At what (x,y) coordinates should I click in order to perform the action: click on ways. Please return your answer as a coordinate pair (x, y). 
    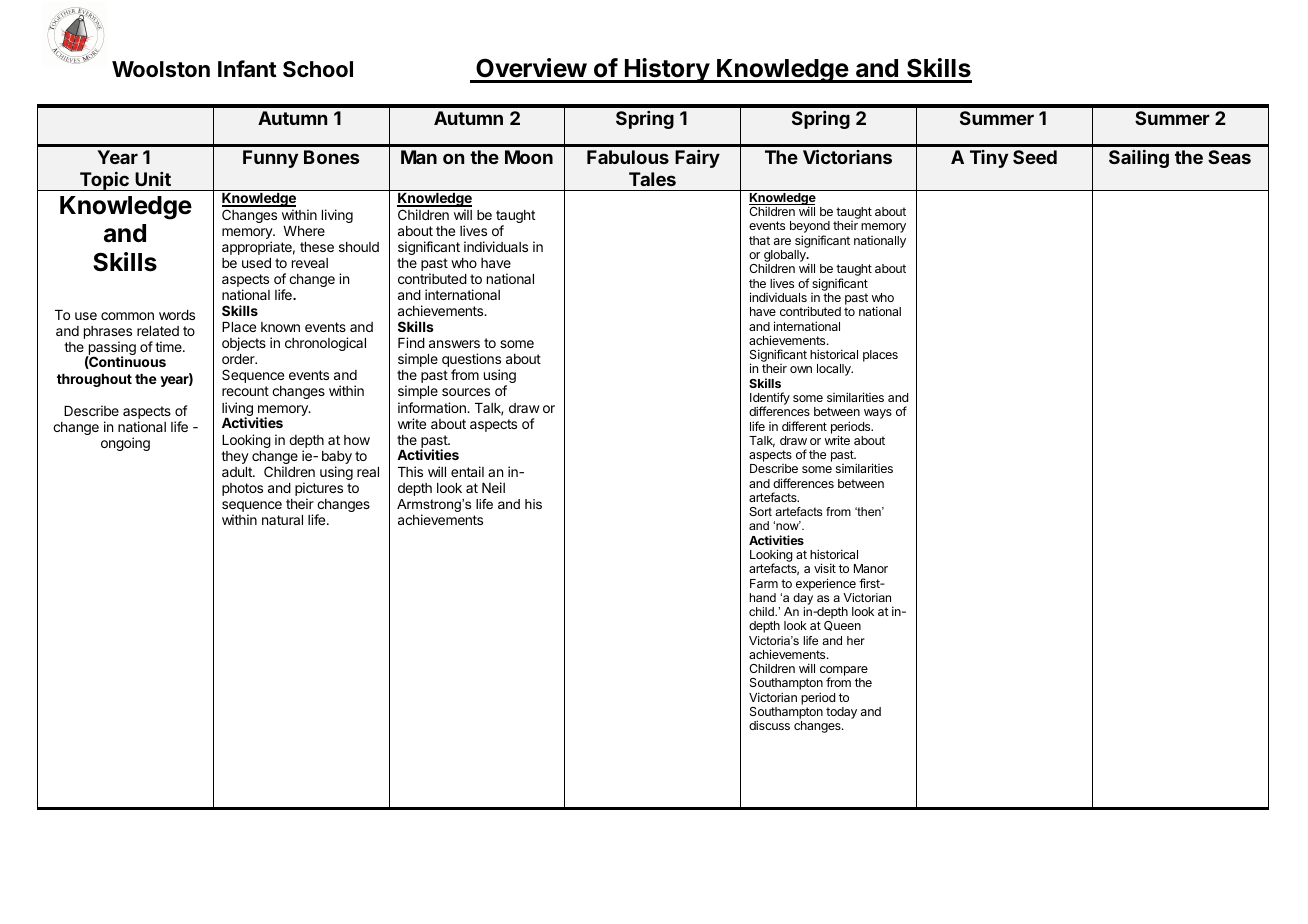
    Looking at the image, I should click on (878, 414).
